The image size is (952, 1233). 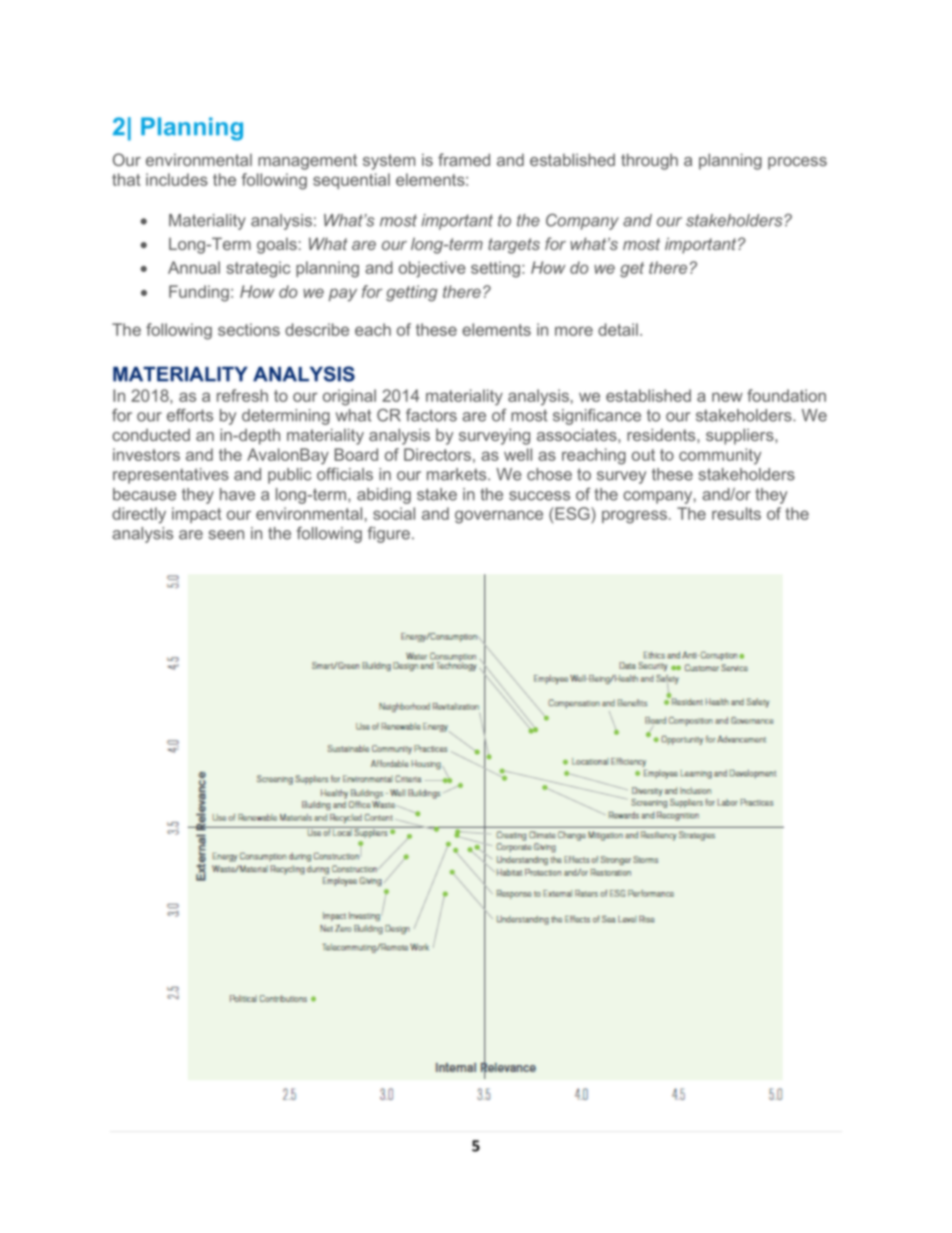 What do you see at coordinates (499, 517) in the screenshot?
I see `governance` at bounding box center [499, 517].
